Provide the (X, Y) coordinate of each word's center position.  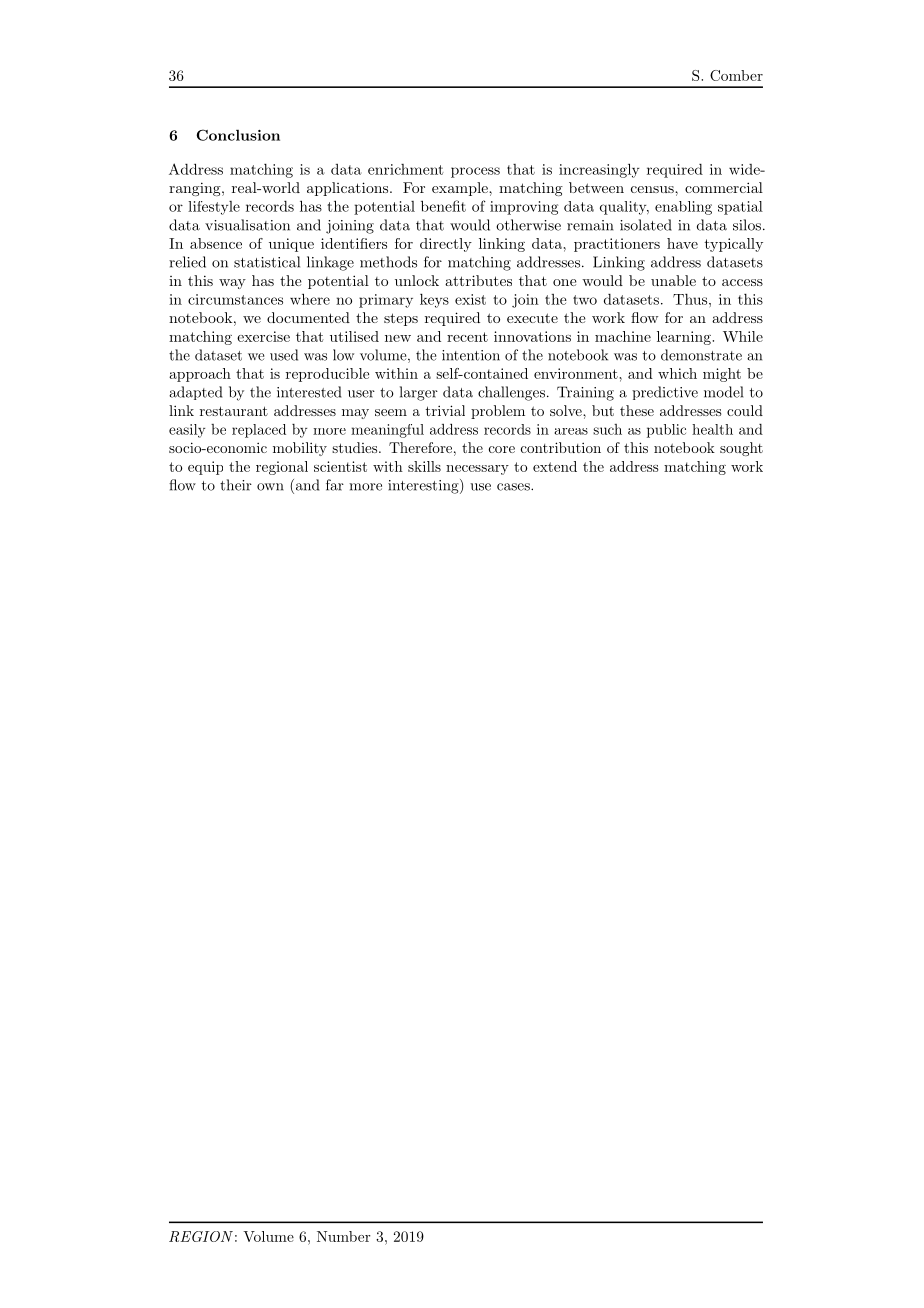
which (677, 373)
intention (471, 355)
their (236, 485)
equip (205, 468)
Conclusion (238, 135)
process (475, 172)
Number (344, 1236)
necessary (477, 470)
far (335, 485)
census (653, 189)
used (284, 355)
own (270, 487)
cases (514, 487)
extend (555, 466)
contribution (561, 447)
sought (741, 449)
